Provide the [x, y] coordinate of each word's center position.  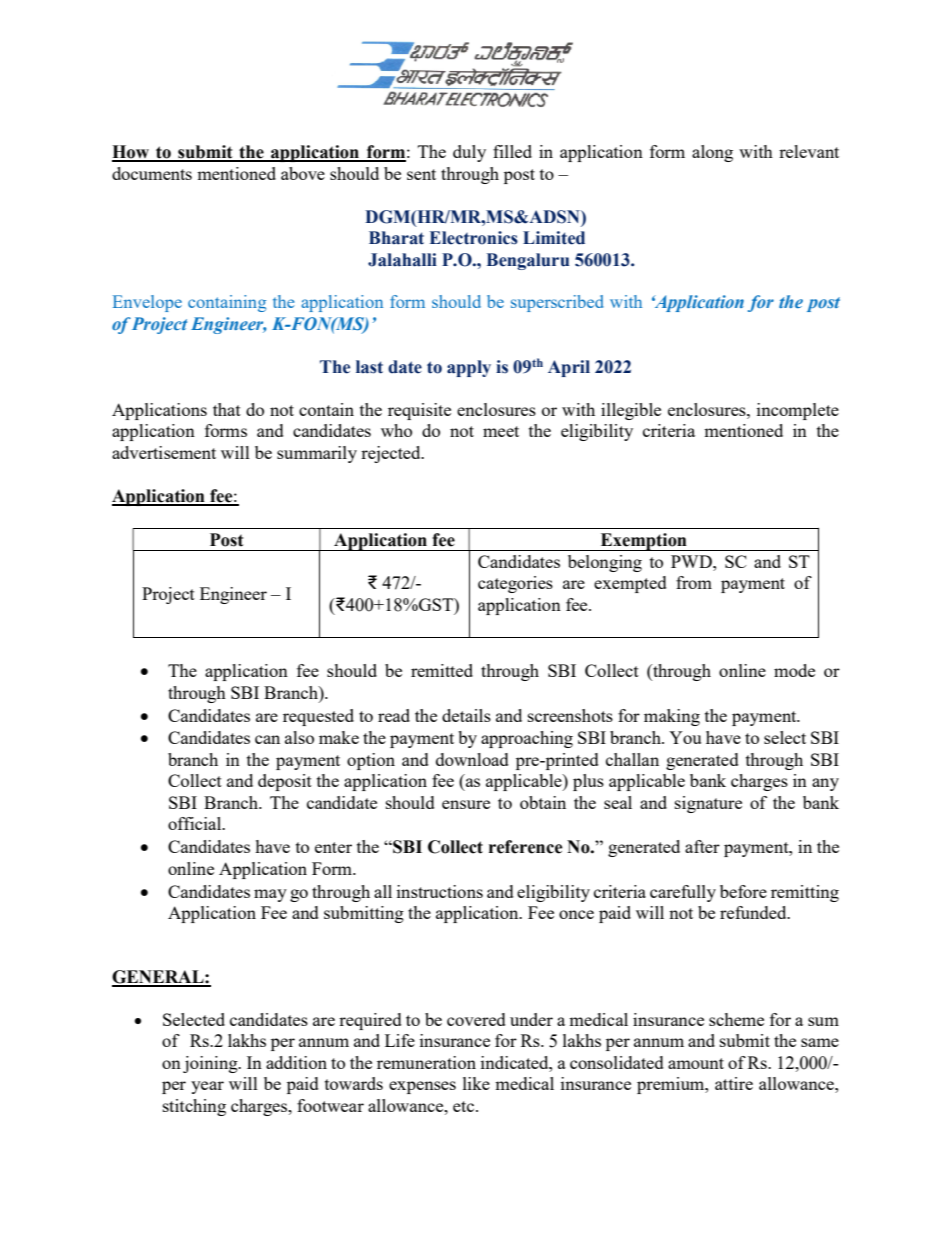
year [207, 1087]
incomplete [798, 411]
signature [708, 804]
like [476, 1083]
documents [152, 173]
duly [469, 153]
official [196, 823]
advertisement [164, 452]
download [472, 759]
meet [501, 431]
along [712, 153]
